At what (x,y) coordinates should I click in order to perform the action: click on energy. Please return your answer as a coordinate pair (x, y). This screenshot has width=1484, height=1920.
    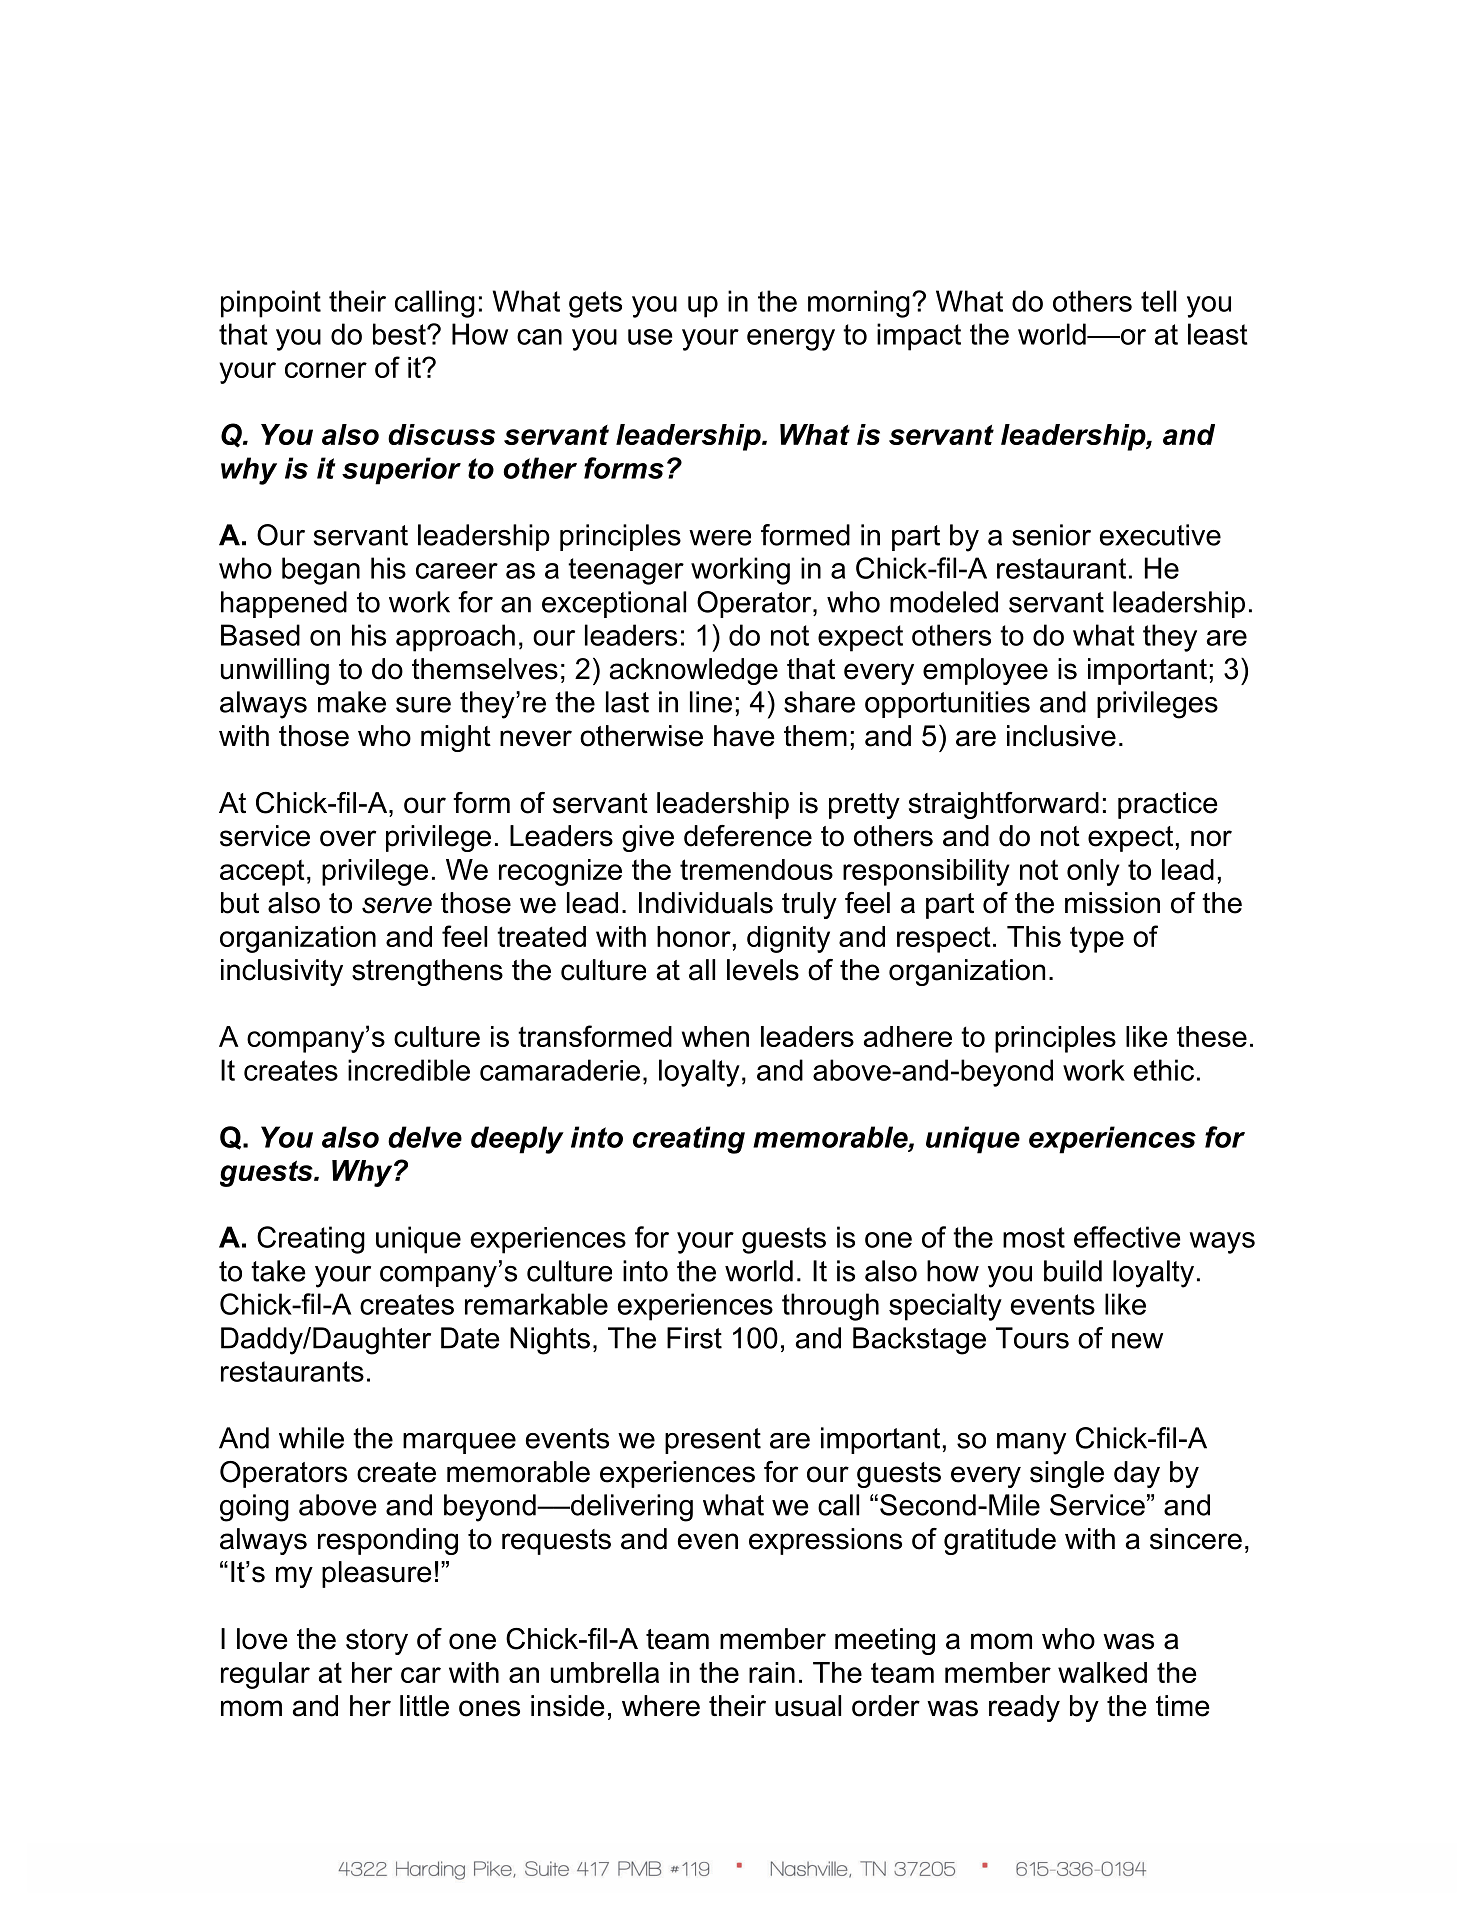
    Looking at the image, I should click on (791, 340).
